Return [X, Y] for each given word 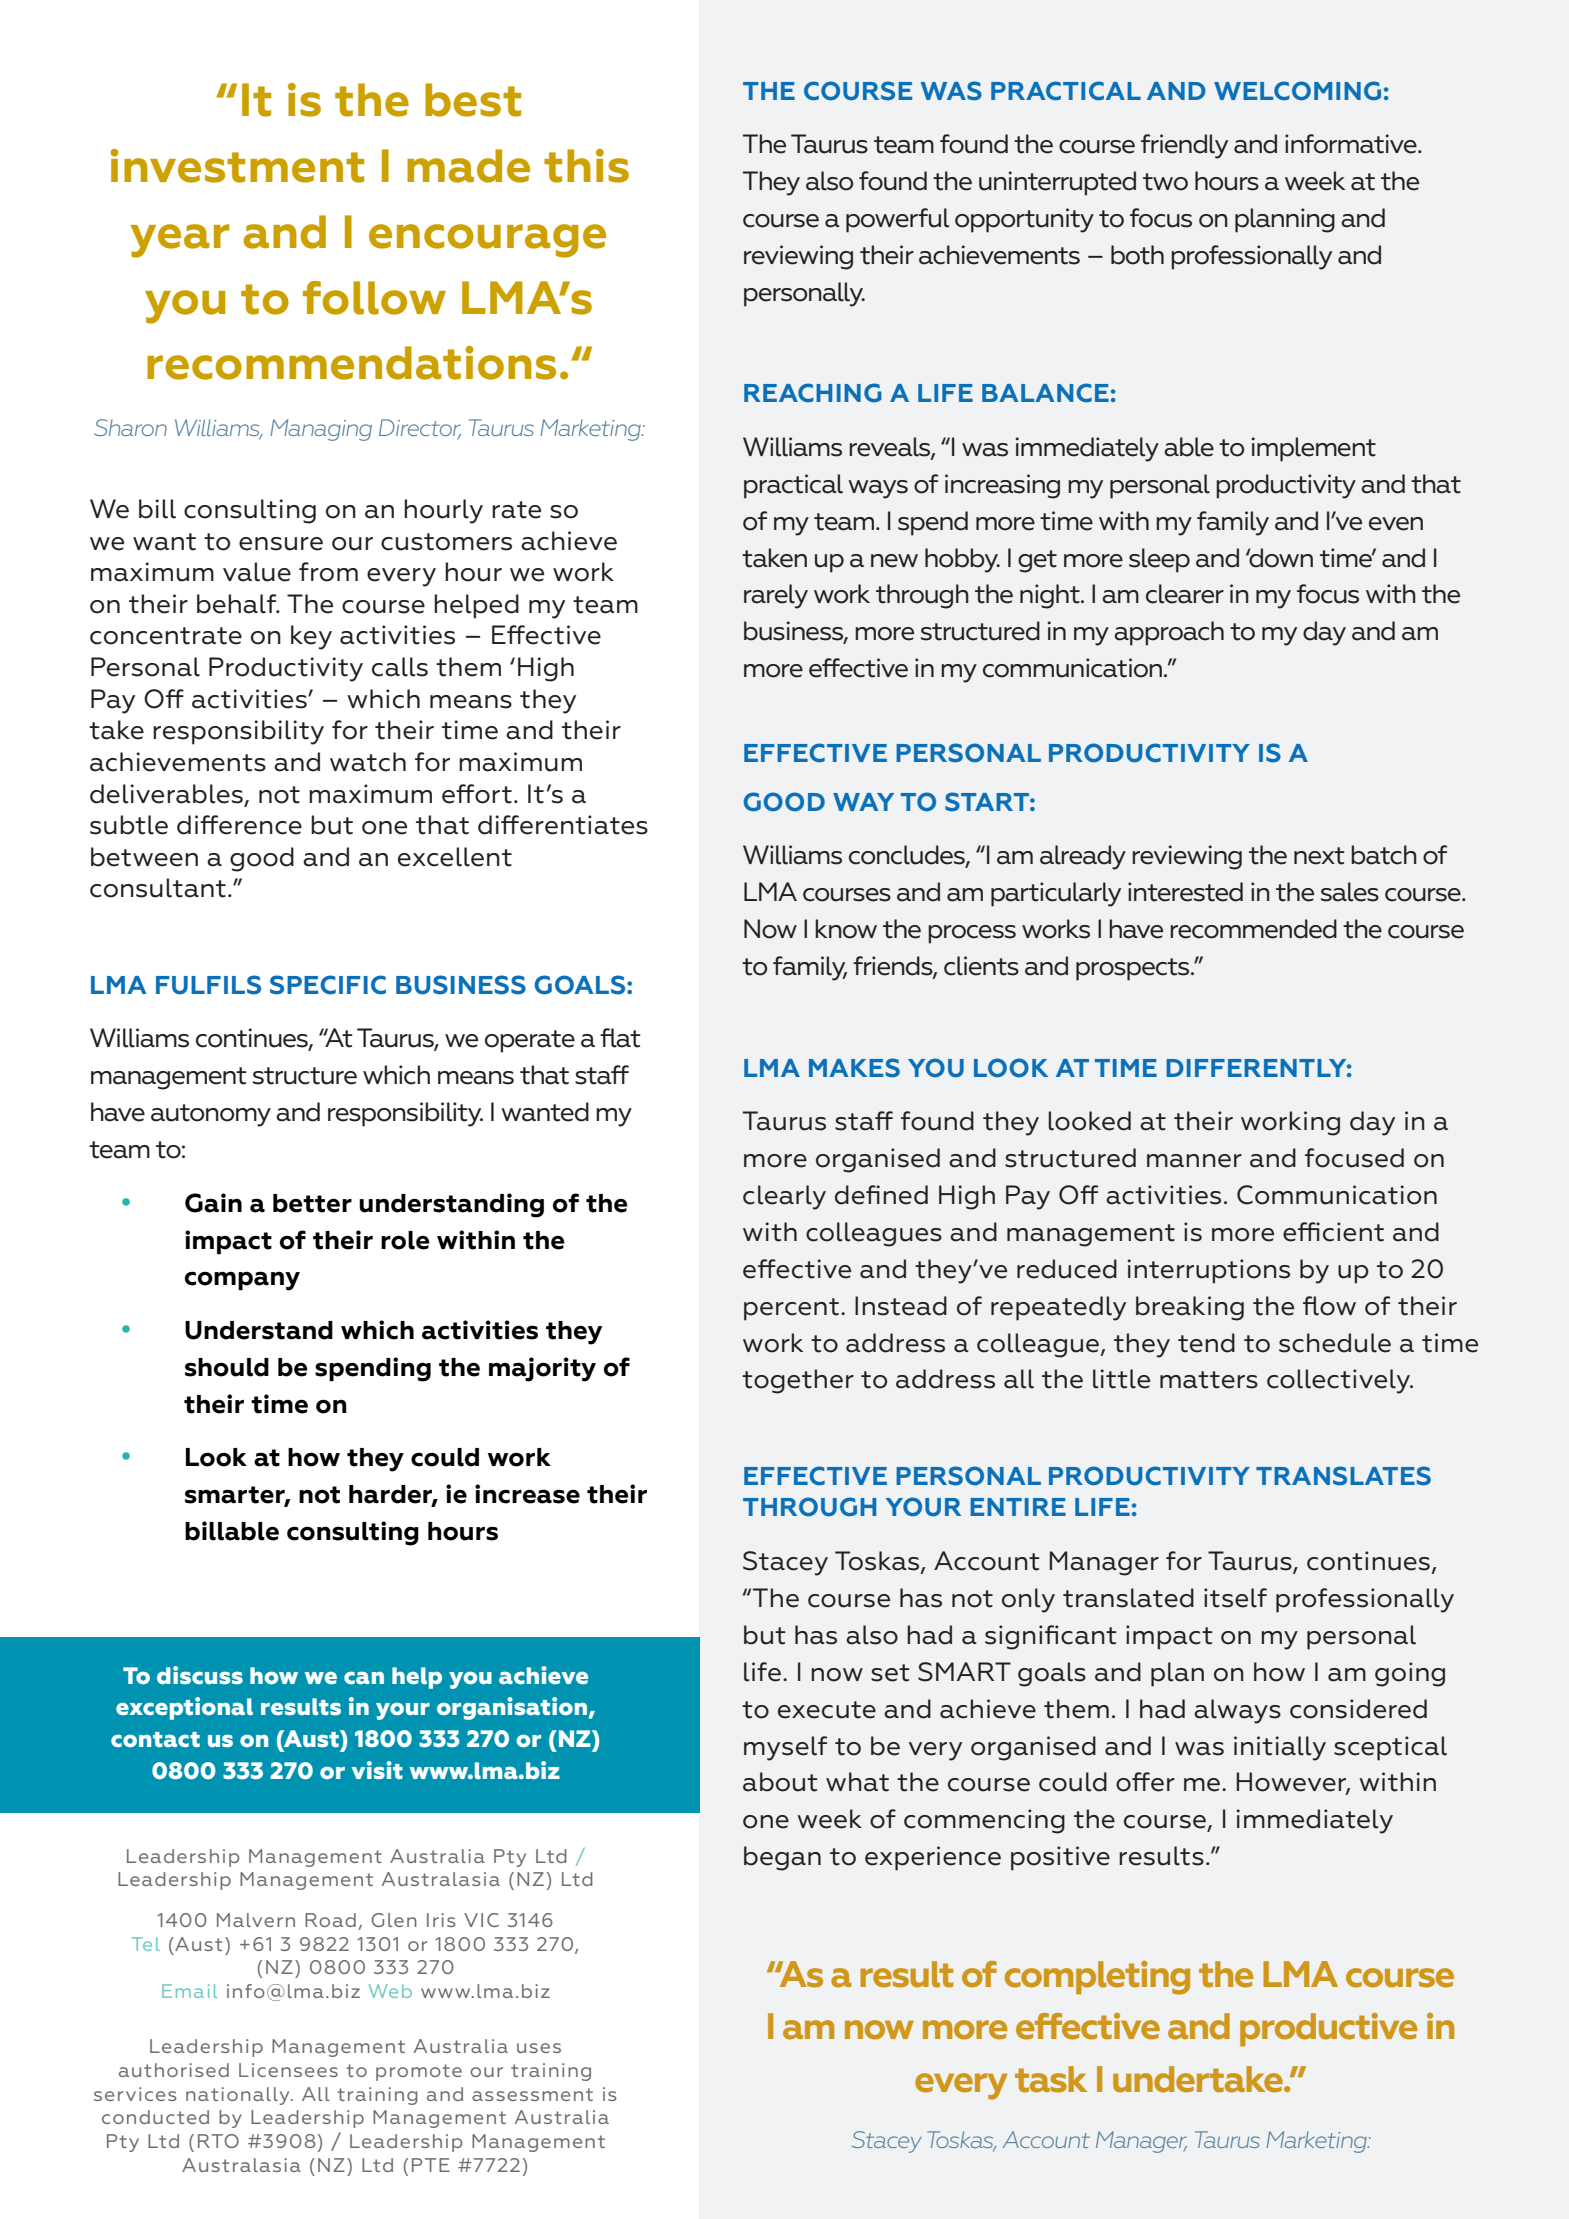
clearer [1185, 594]
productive [1328, 2029]
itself [1235, 1598]
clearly [784, 1197]
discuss [200, 1675]
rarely [776, 596]
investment [237, 166]
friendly [1184, 146]
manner [1194, 1161]
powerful [897, 220]
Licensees [288, 2070]
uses [539, 2048]
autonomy [211, 1115]
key [311, 637]
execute [827, 1710]
